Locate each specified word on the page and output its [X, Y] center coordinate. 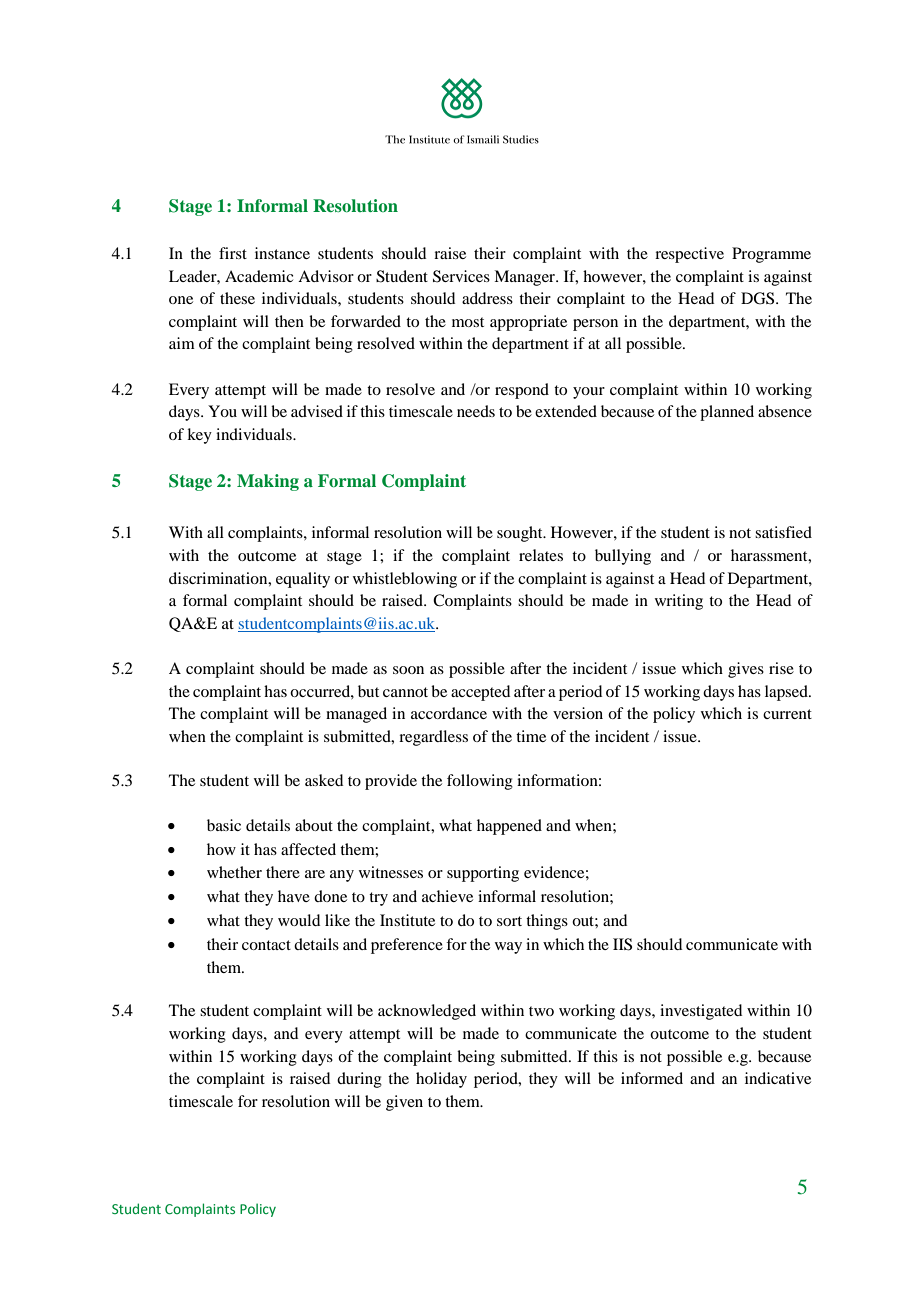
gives [746, 670]
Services [461, 276]
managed [356, 715]
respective [689, 255]
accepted [480, 693]
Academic [259, 276]
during [359, 1080]
